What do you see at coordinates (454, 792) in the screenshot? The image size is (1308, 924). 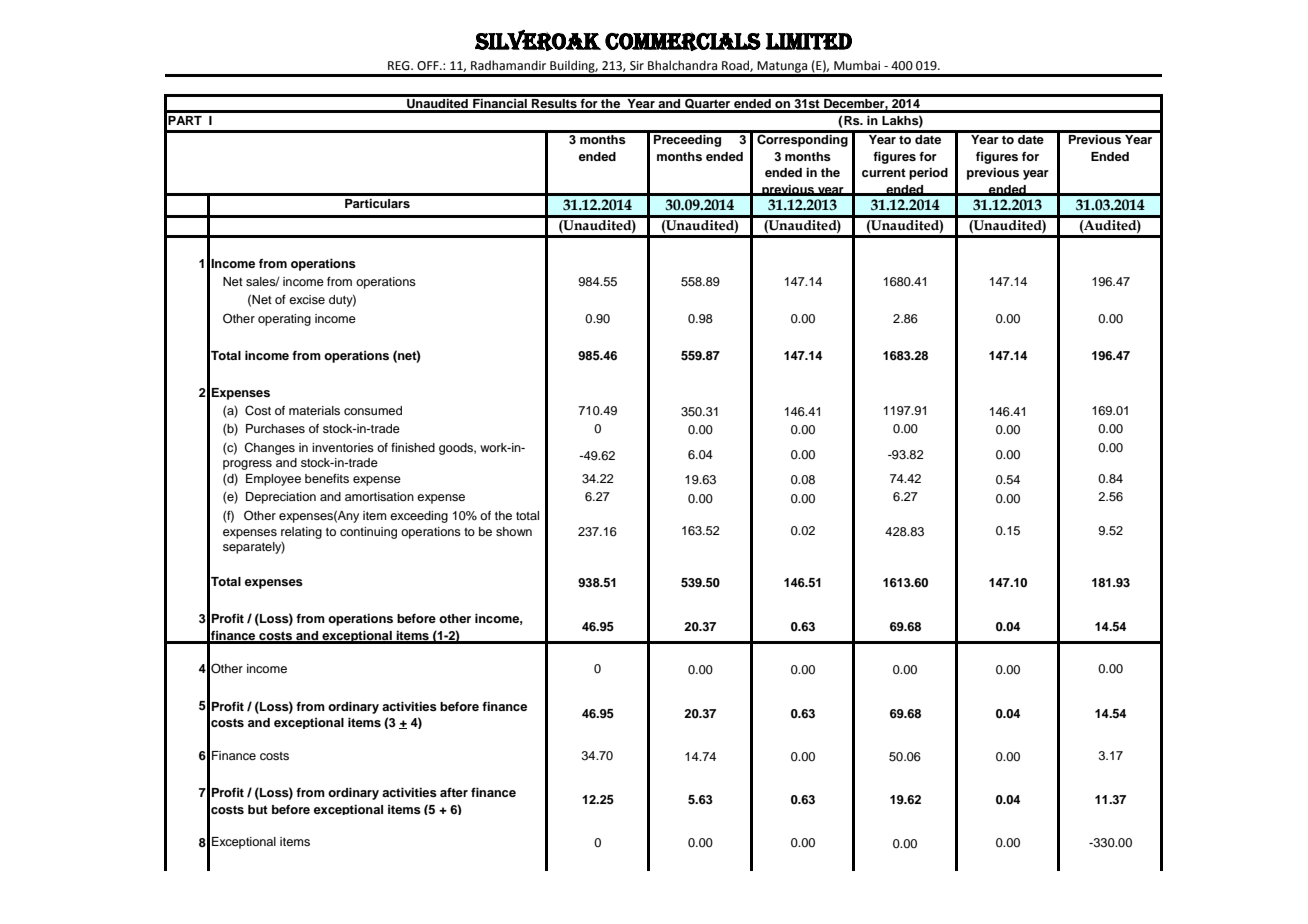 I see `after` at bounding box center [454, 792].
